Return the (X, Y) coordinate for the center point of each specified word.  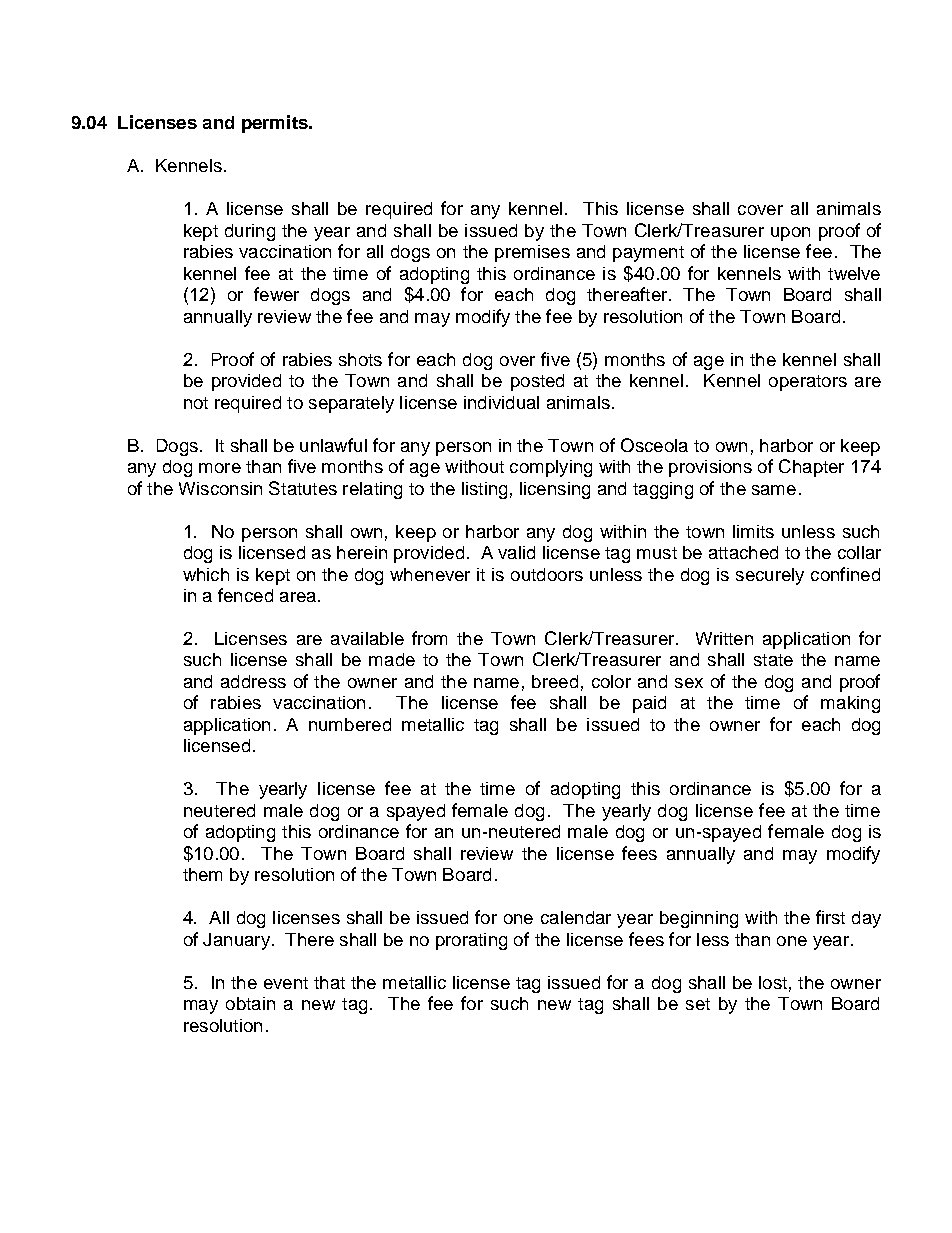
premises (532, 253)
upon (790, 234)
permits (276, 124)
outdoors (547, 574)
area (298, 597)
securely (770, 576)
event (286, 983)
